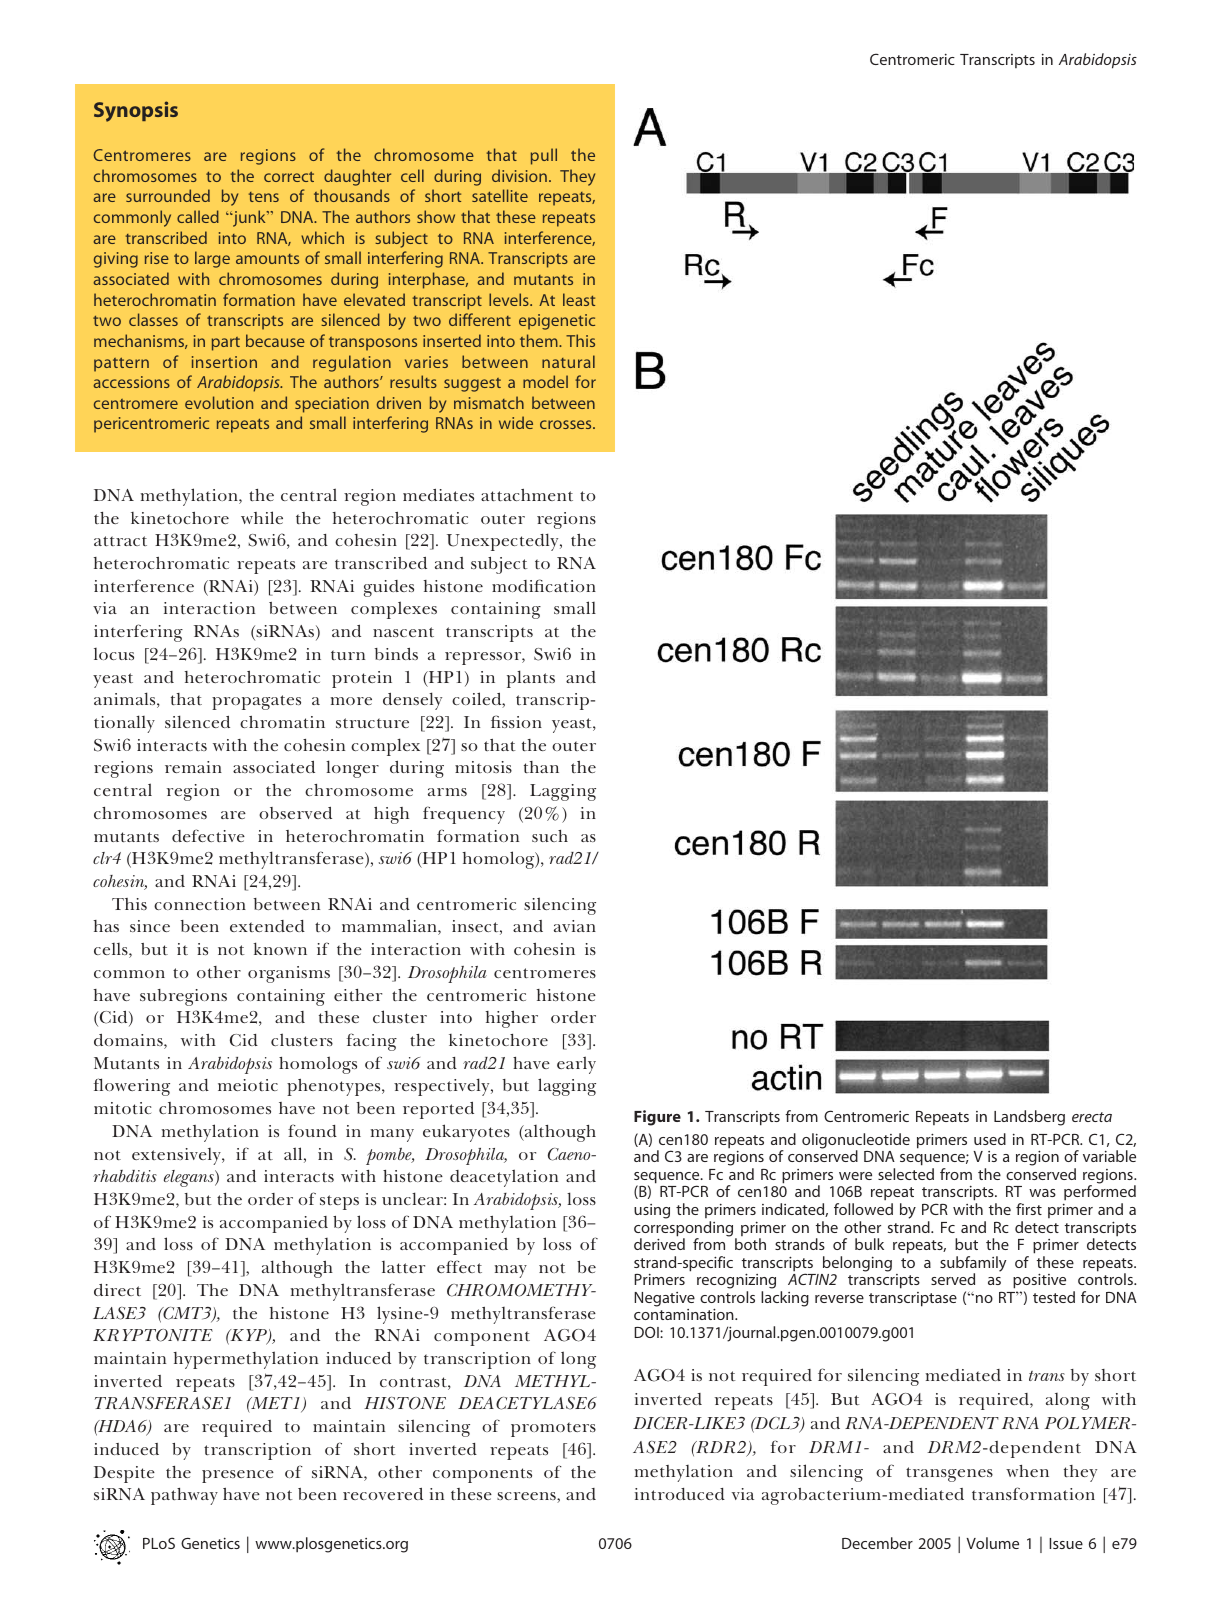 This document has height=1622, width=1230. Describe the element at coordinates (575, 926) in the document. I see `avian` at that location.
